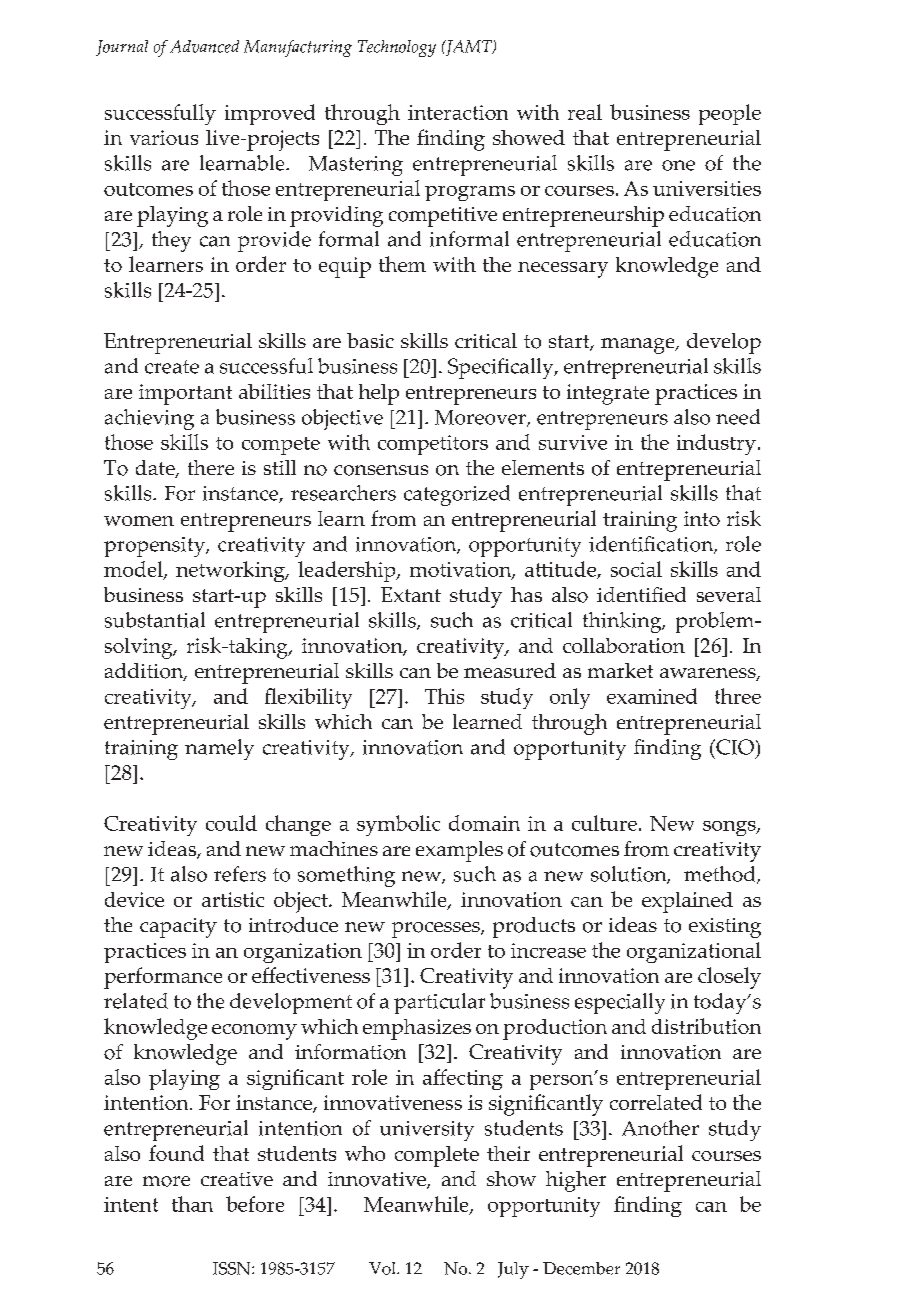 Image resolution: width=900 pixels, height=1316 pixels. I want to click on create, so click(172, 367).
